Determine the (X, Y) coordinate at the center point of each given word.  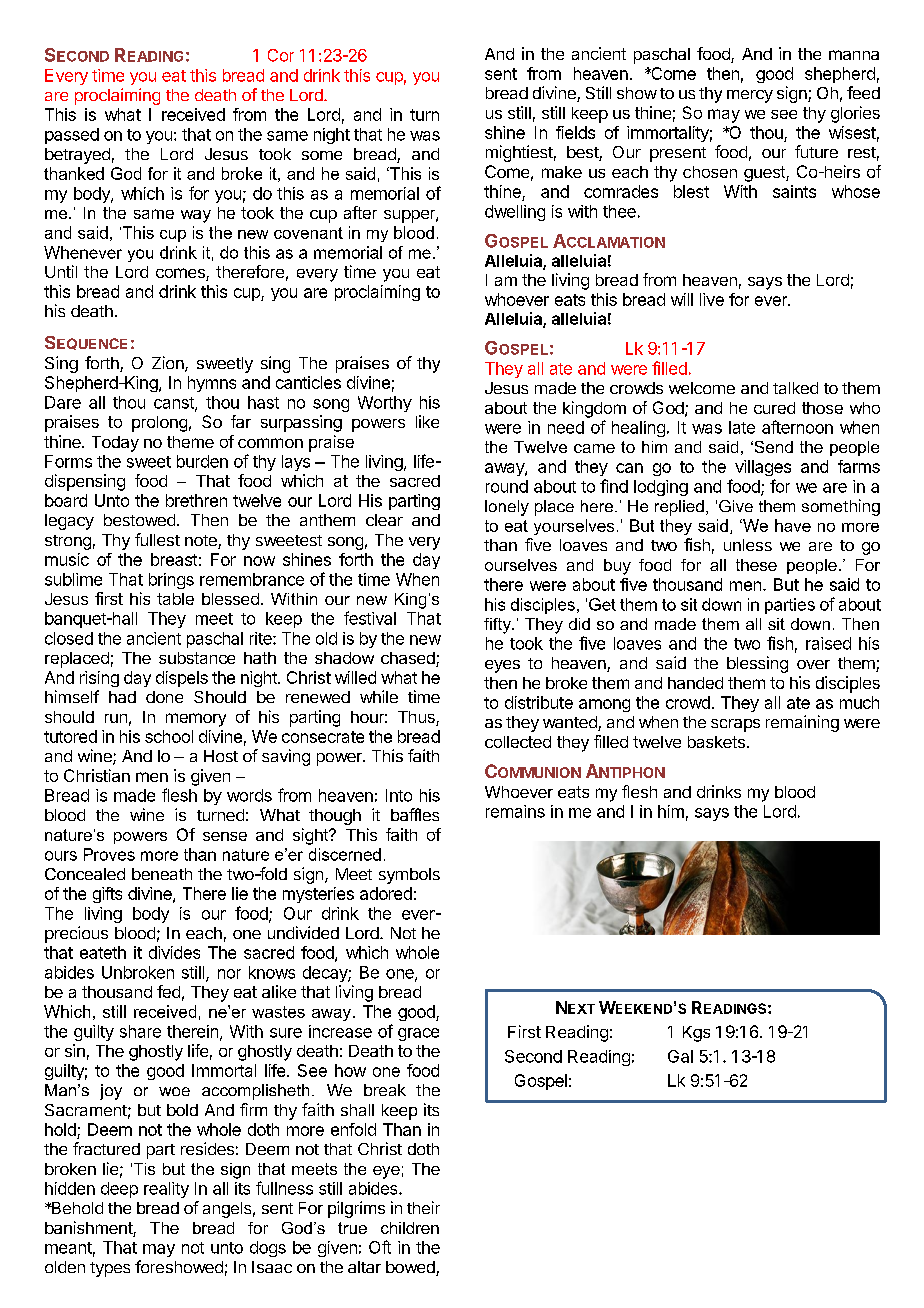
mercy (750, 96)
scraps (735, 725)
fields (575, 132)
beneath (162, 874)
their (423, 1207)
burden (202, 461)
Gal (680, 1056)
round (507, 486)
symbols (409, 876)
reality (166, 1190)
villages (763, 468)
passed (72, 136)
